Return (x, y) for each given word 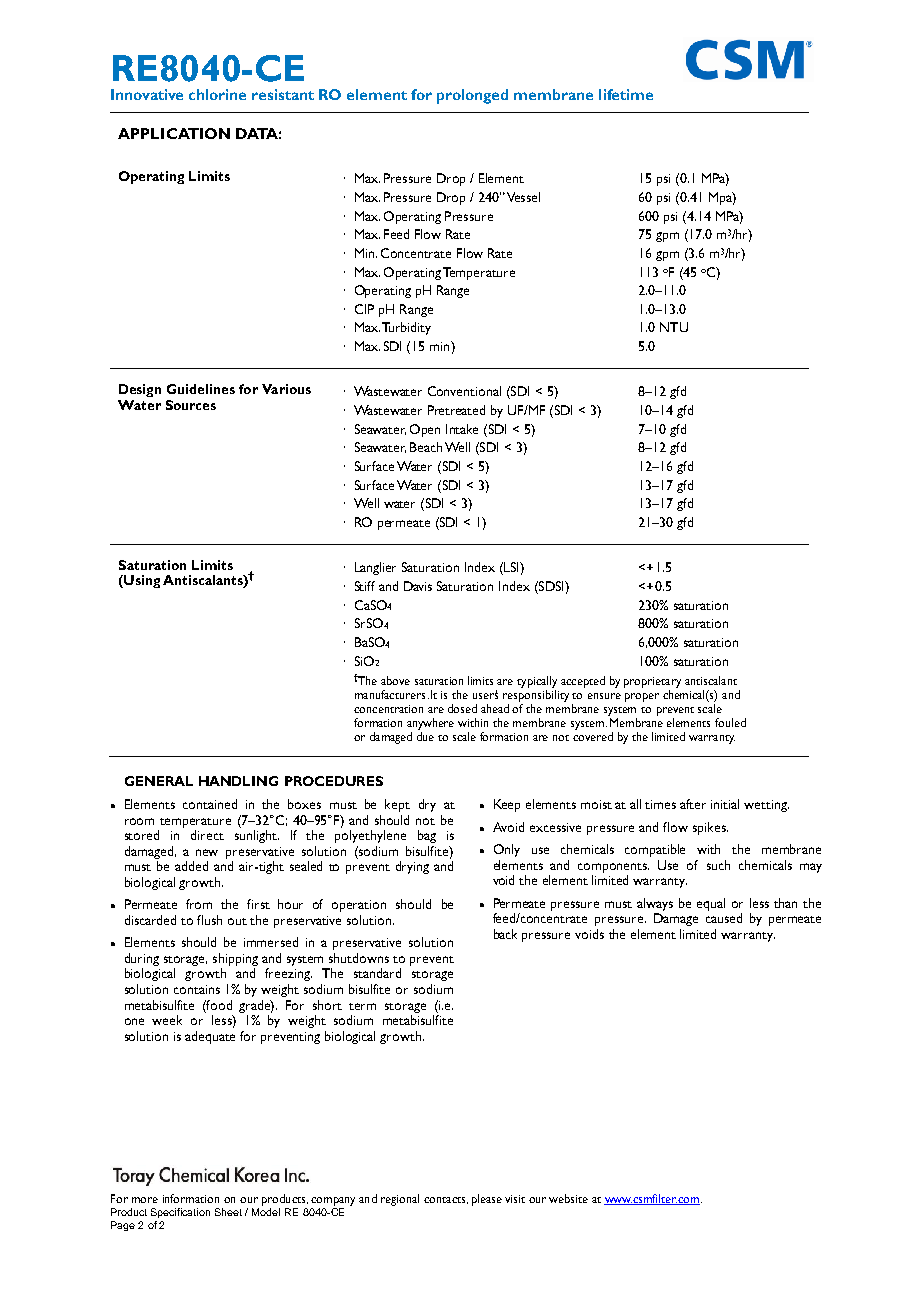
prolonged (472, 96)
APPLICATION (174, 133)
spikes (710, 828)
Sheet (228, 1212)
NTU (674, 327)
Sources (191, 405)
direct (207, 835)
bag (427, 836)
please (487, 1200)
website (568, 1198)
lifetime (626, 94)
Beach (426, 447)
